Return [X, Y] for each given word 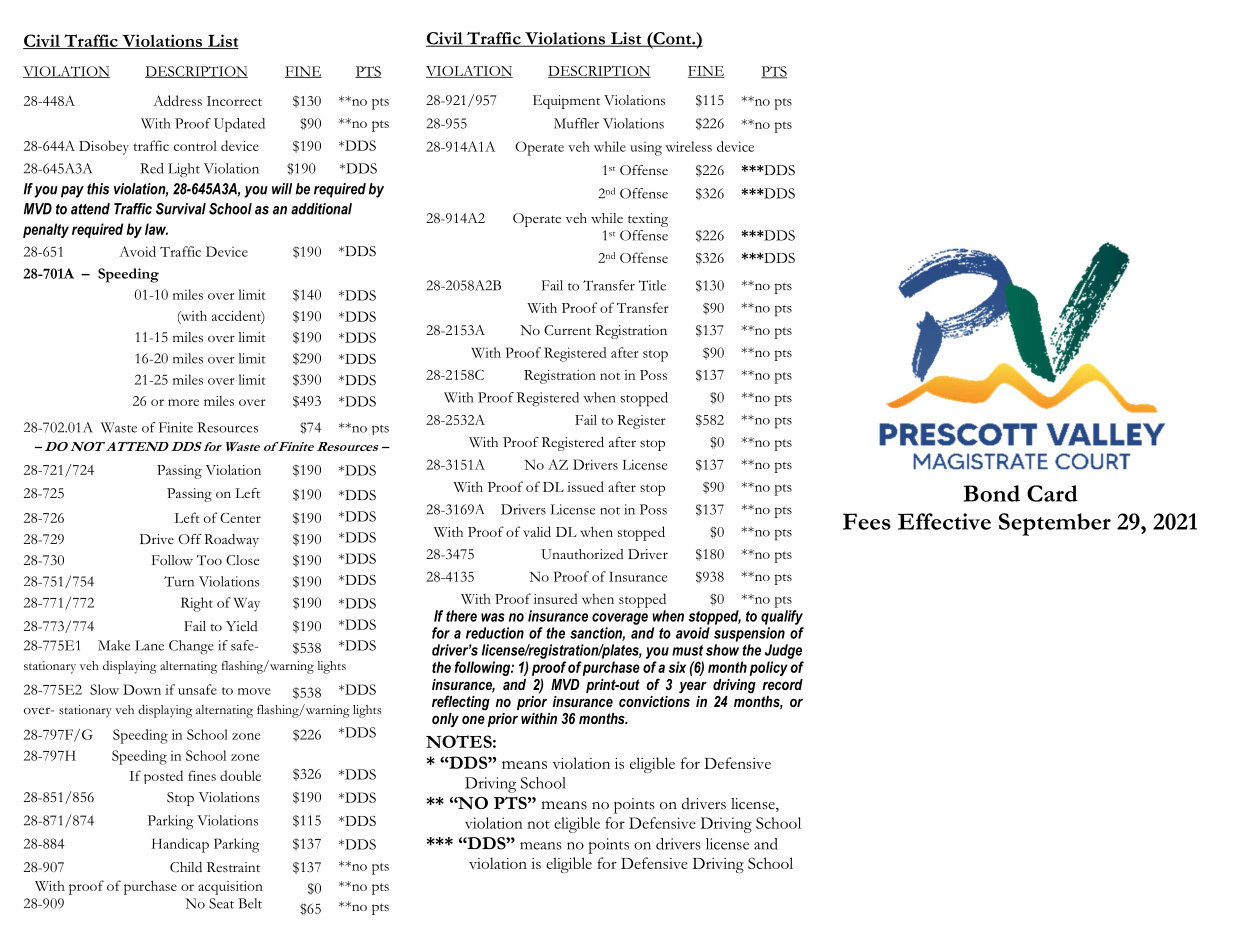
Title [652, 285]
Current [567, 330]
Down [142, 689]
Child [186, 867]
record [782, 684]
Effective [944, 521]
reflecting [461, 703]
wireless [688, 146]
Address [177, 100]
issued [585, 486]
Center [240, 518]
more [183, 402]
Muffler [576, 123]
